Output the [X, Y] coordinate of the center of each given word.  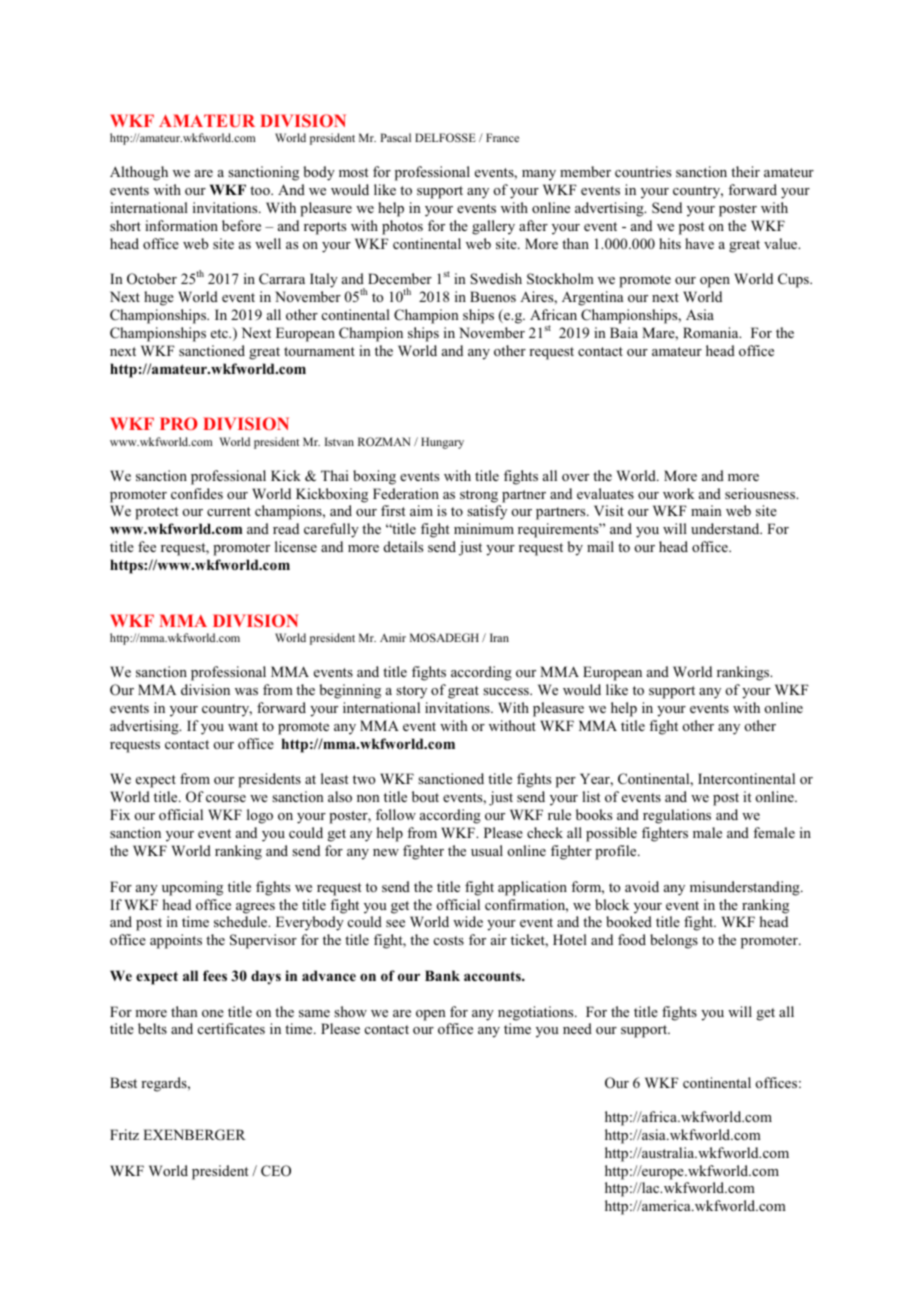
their [745, 171]
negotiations [537, 1013]
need [577, 1028]
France [502, 137]
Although [139, 173]
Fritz [124, 1134]
